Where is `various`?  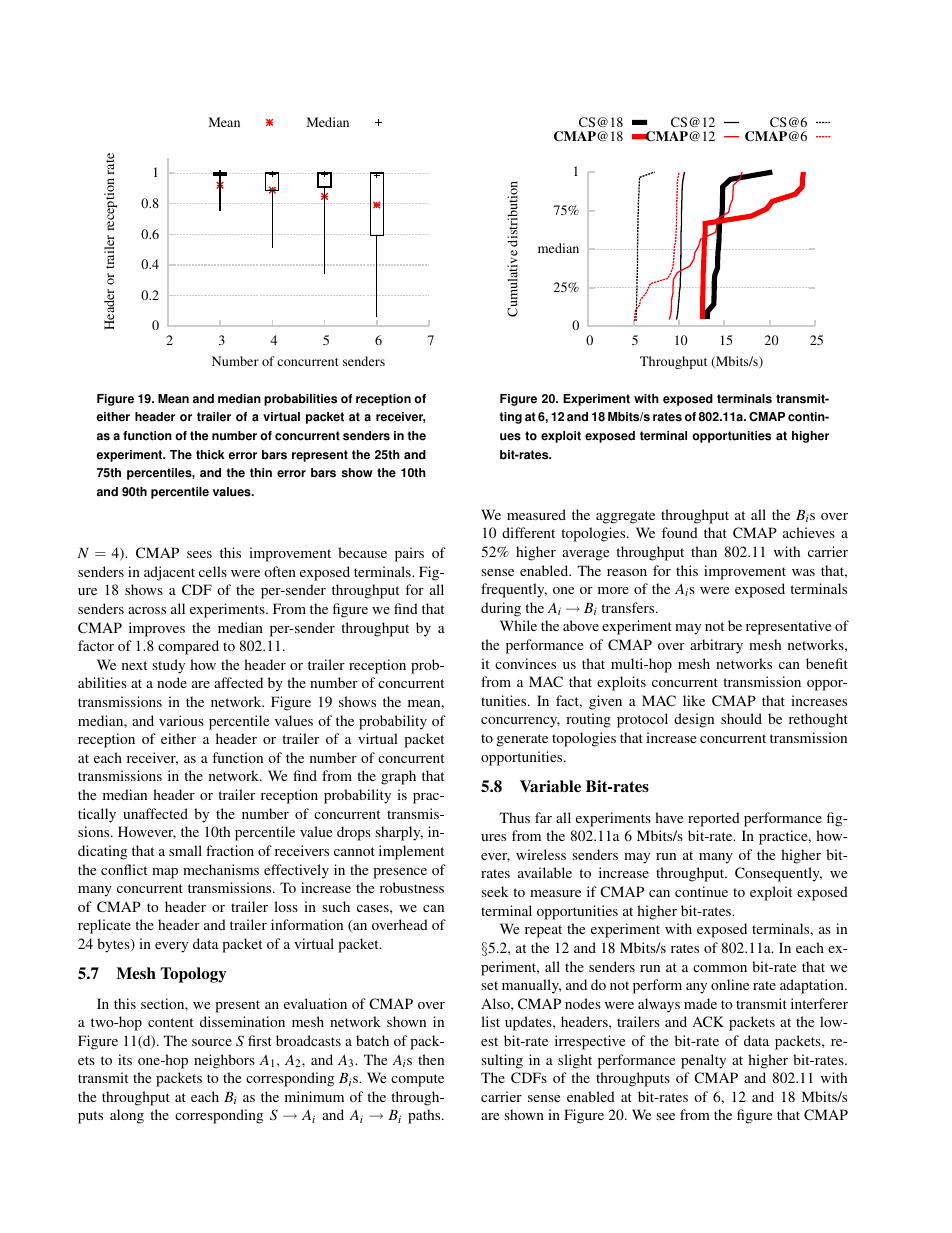
various is located at coordinates (181, 720).
